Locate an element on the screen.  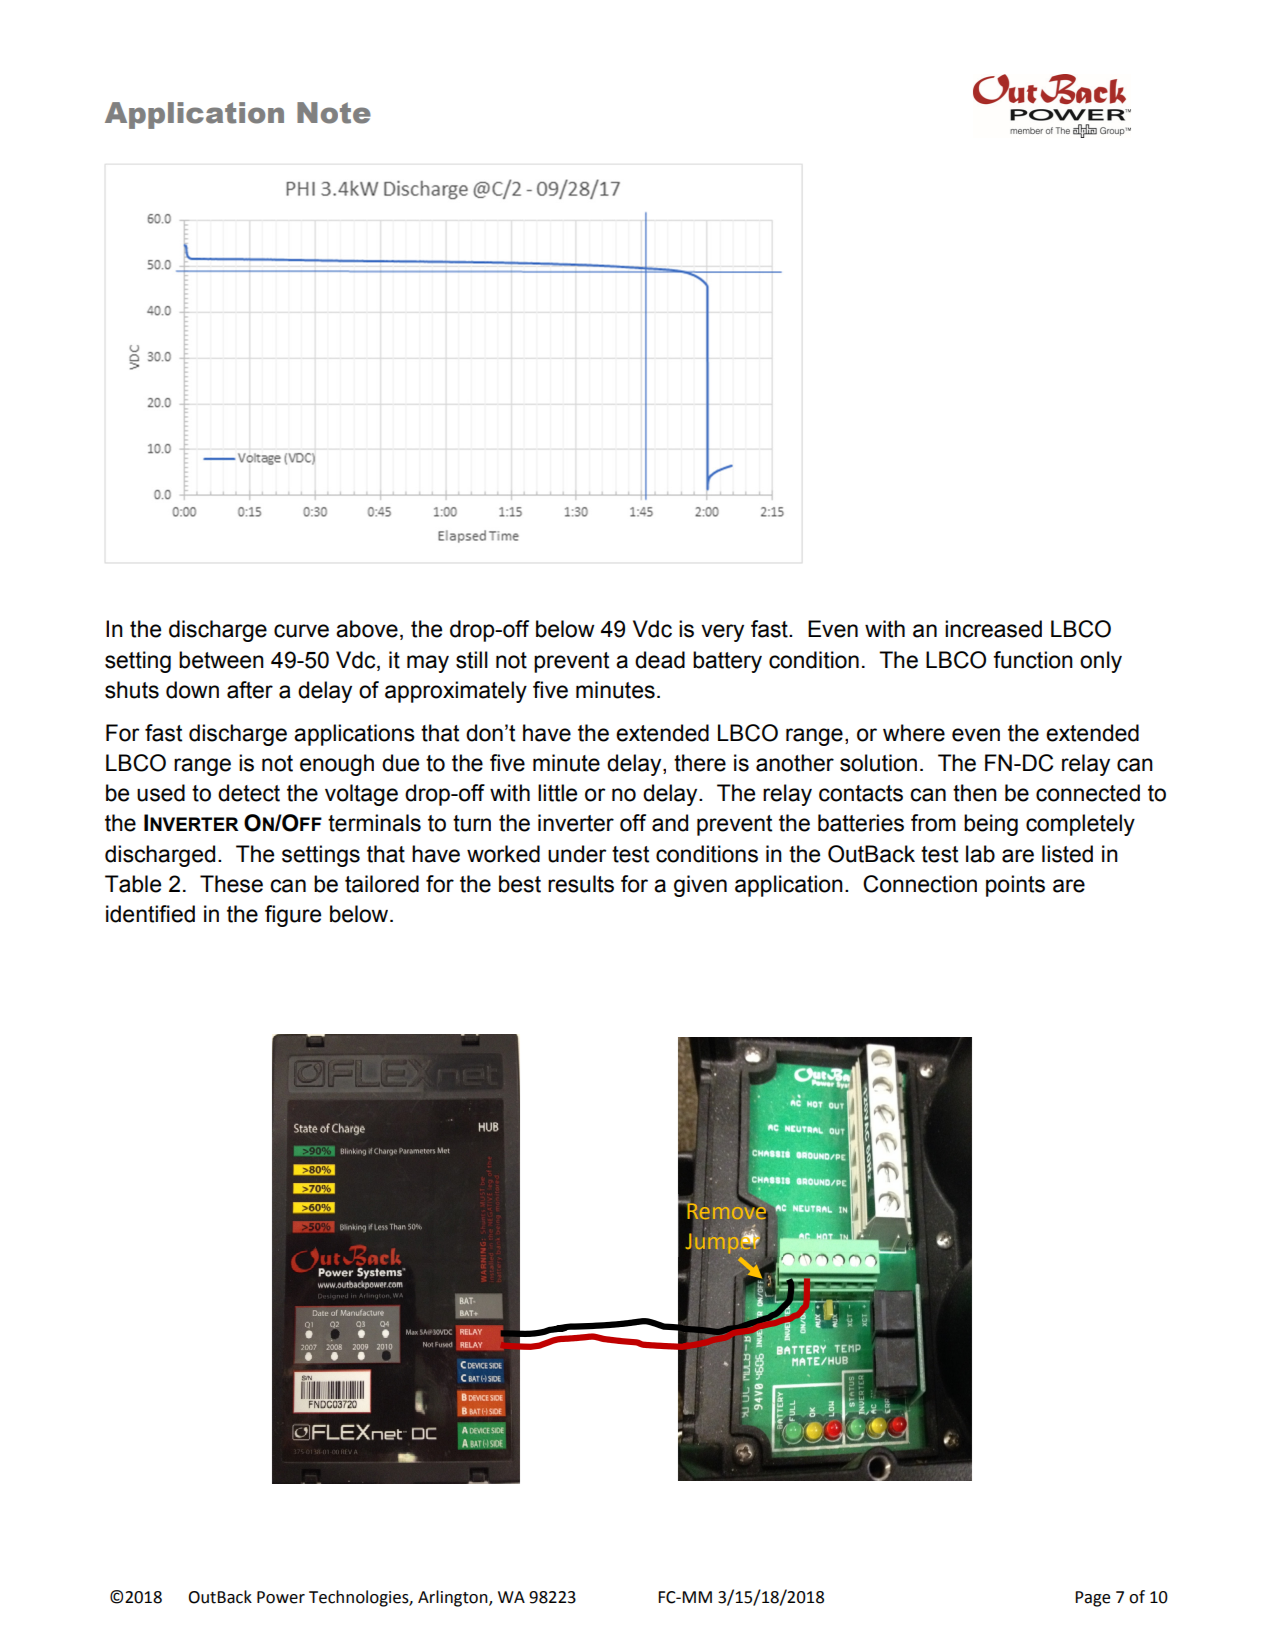
very is located at coordinates (722, 633).
